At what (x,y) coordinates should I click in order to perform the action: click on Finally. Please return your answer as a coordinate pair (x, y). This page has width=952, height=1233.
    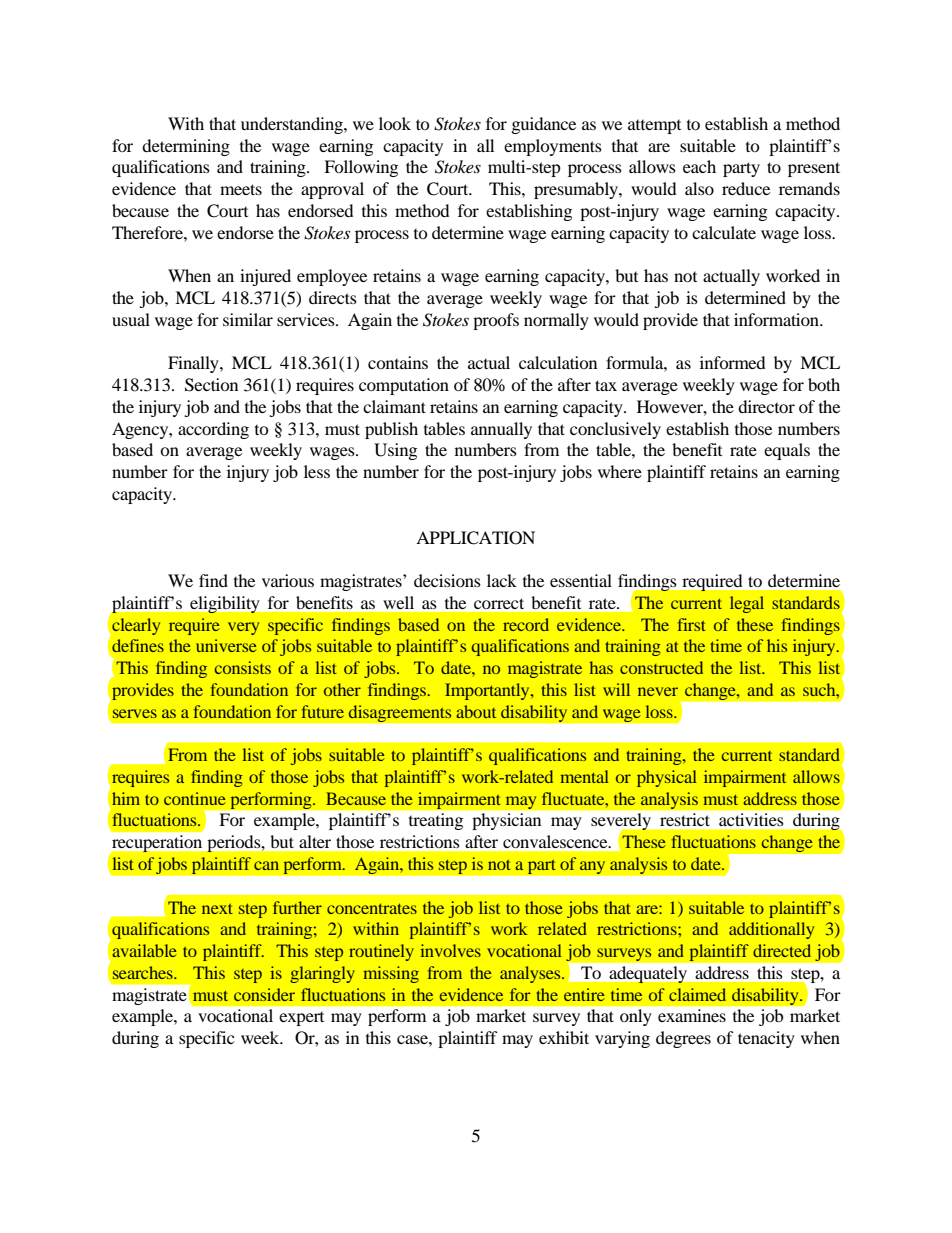
    Looking at the image, I should click on (194, 364).
